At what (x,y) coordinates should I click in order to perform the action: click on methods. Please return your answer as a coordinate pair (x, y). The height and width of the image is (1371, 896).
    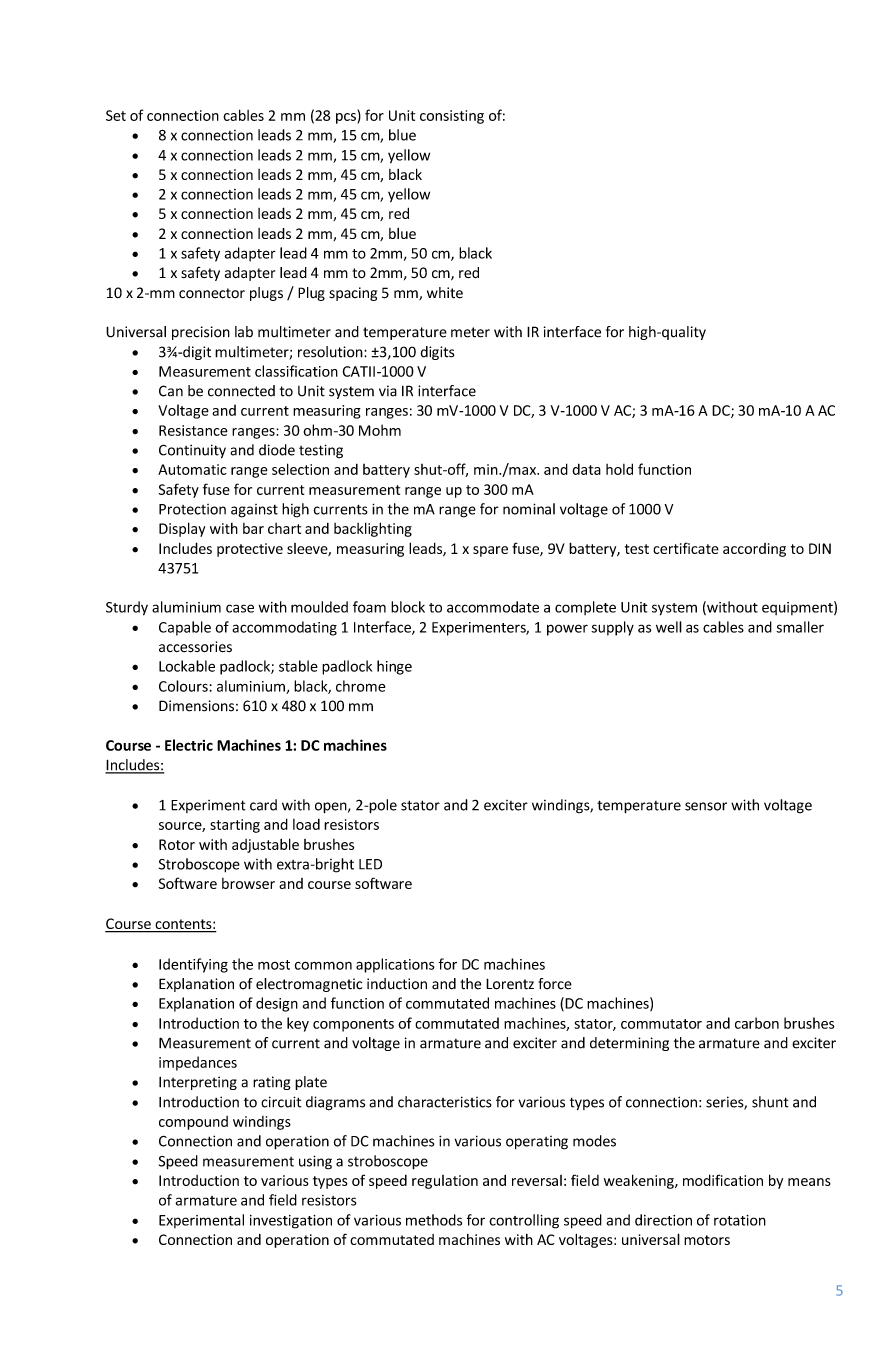
    Looking at the image, I should click on (434, 1220).
